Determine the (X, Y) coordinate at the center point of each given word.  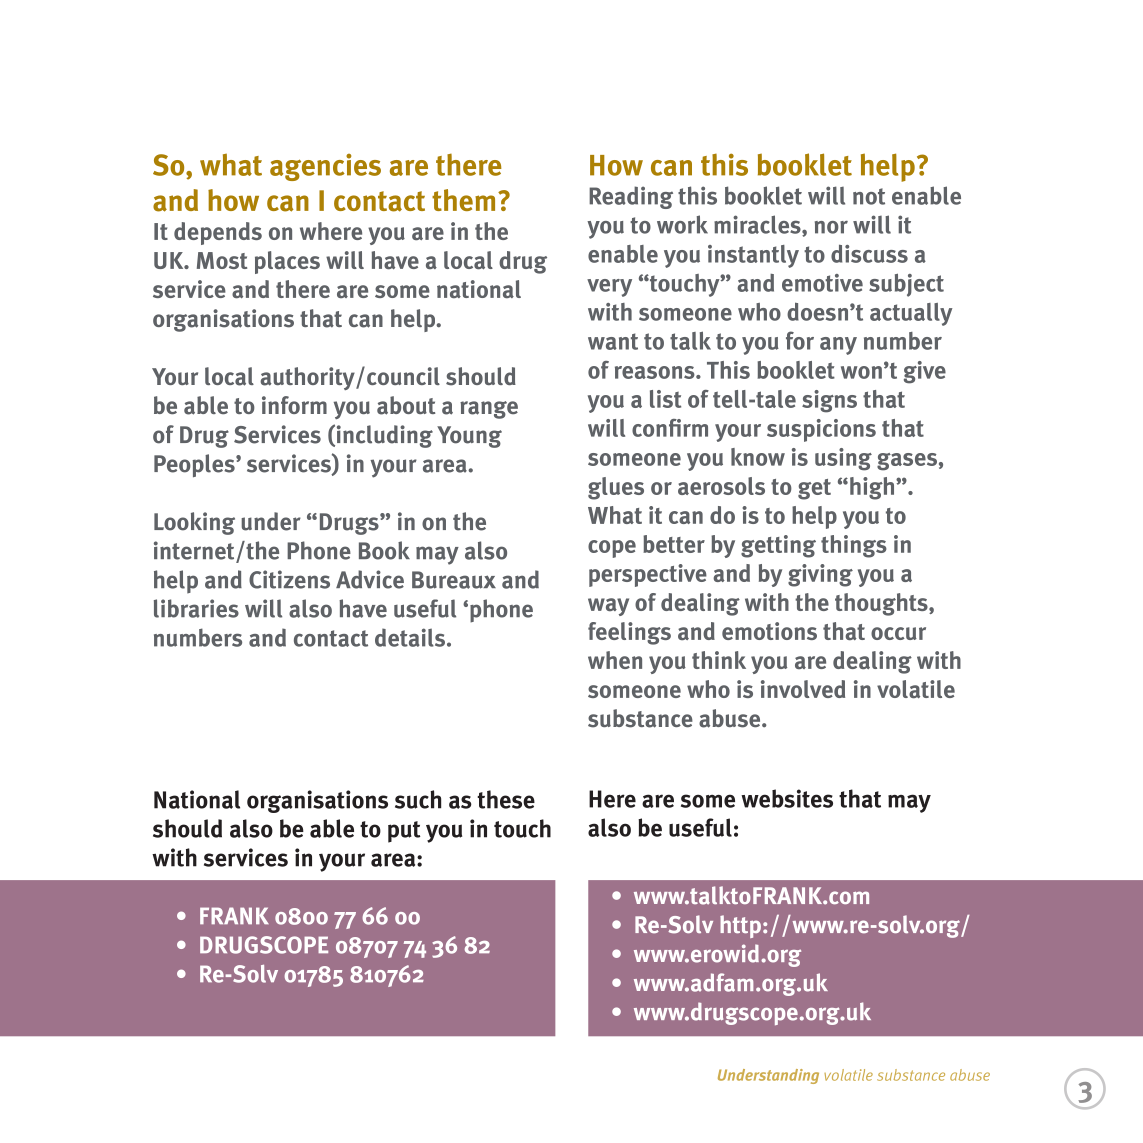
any (838, 346)
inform (294, 405)
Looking (194, 523)
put (404, 832)
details (410, 637)
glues (616, 488)
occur (898, 633)
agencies (325, 167)
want (613, 341)
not (869, 196)
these (506, 799)
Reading (631, 197)
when (615, 660)
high (873, 488)
